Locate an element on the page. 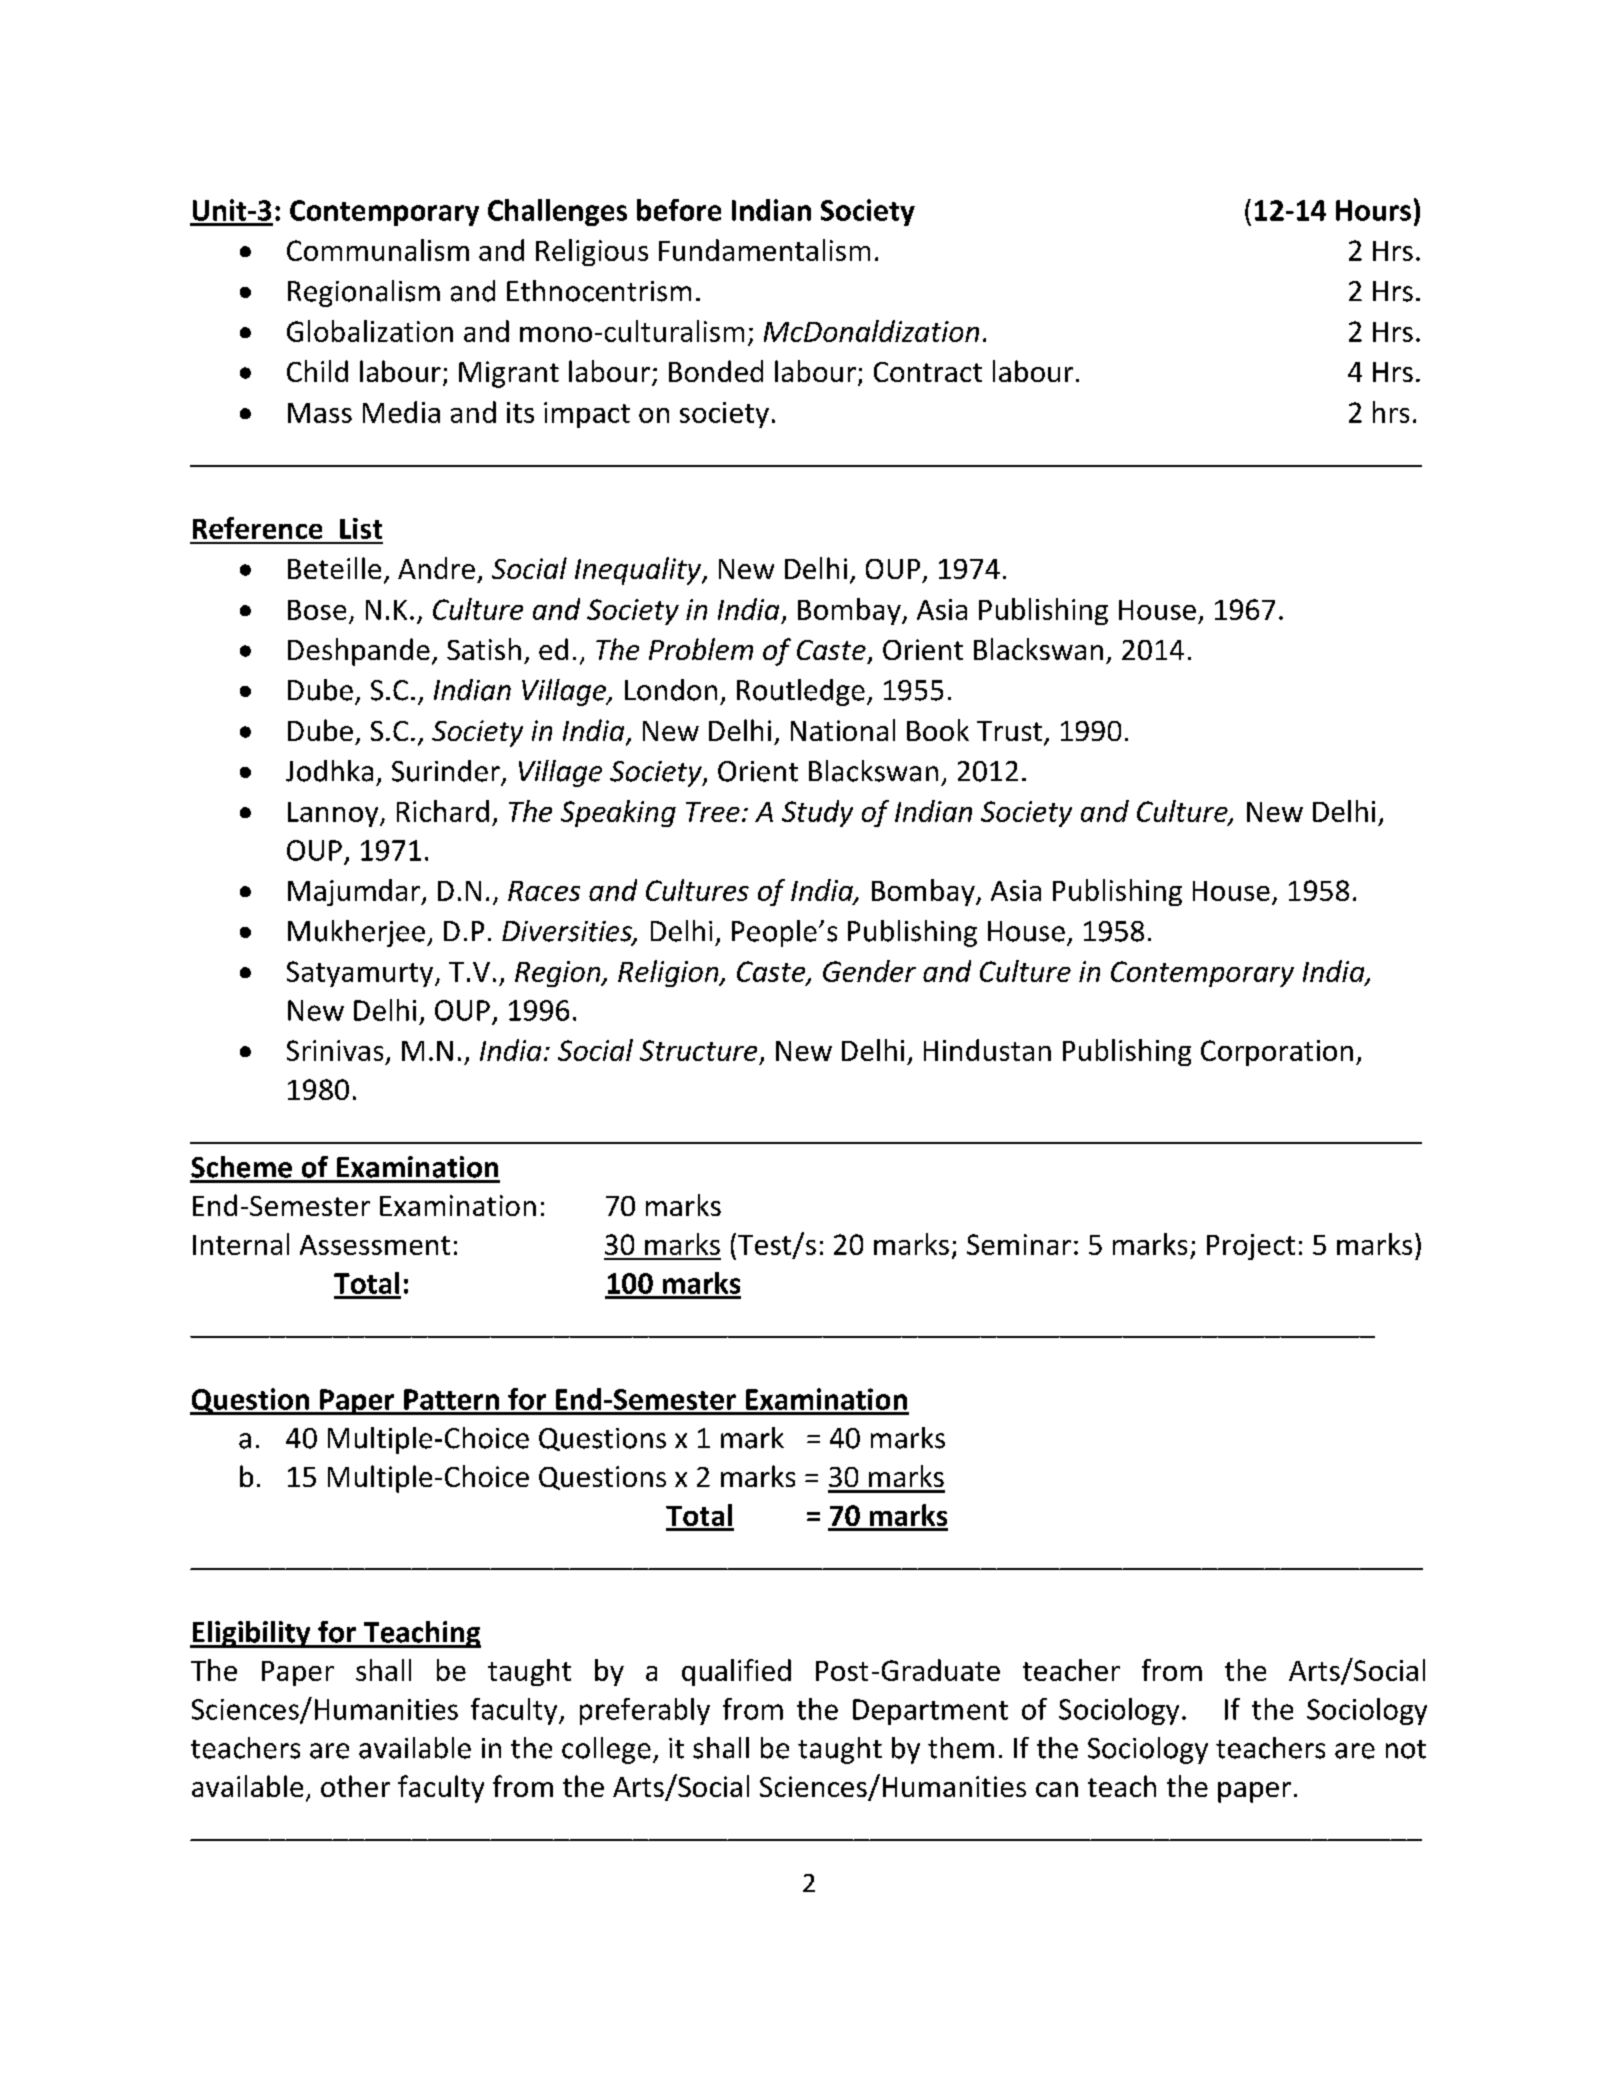 The height and width of the document is (2094, 1618). Routledge is located at coordinates (801, 692).
